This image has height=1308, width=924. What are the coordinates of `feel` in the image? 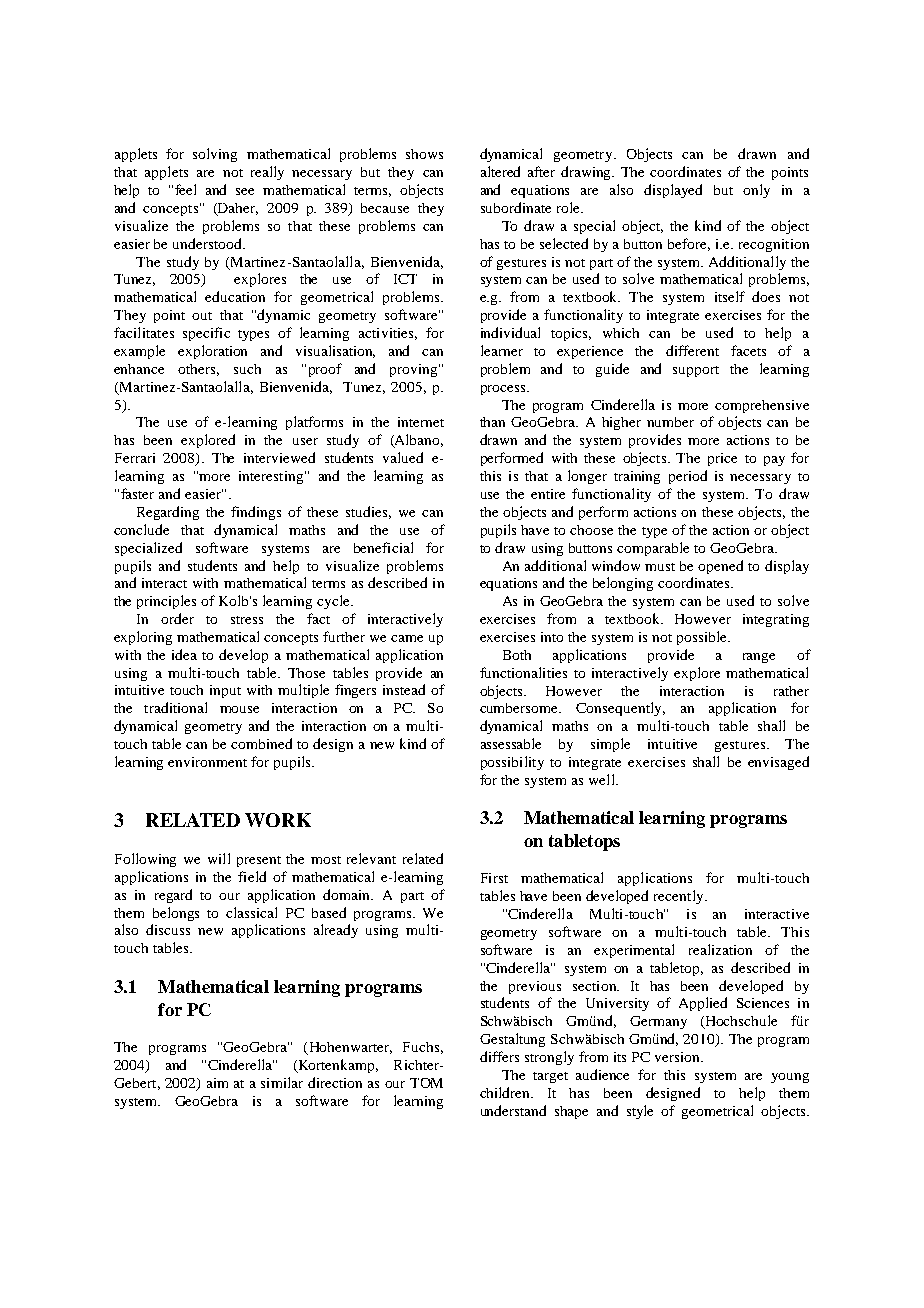 It's located at (185, 189).
